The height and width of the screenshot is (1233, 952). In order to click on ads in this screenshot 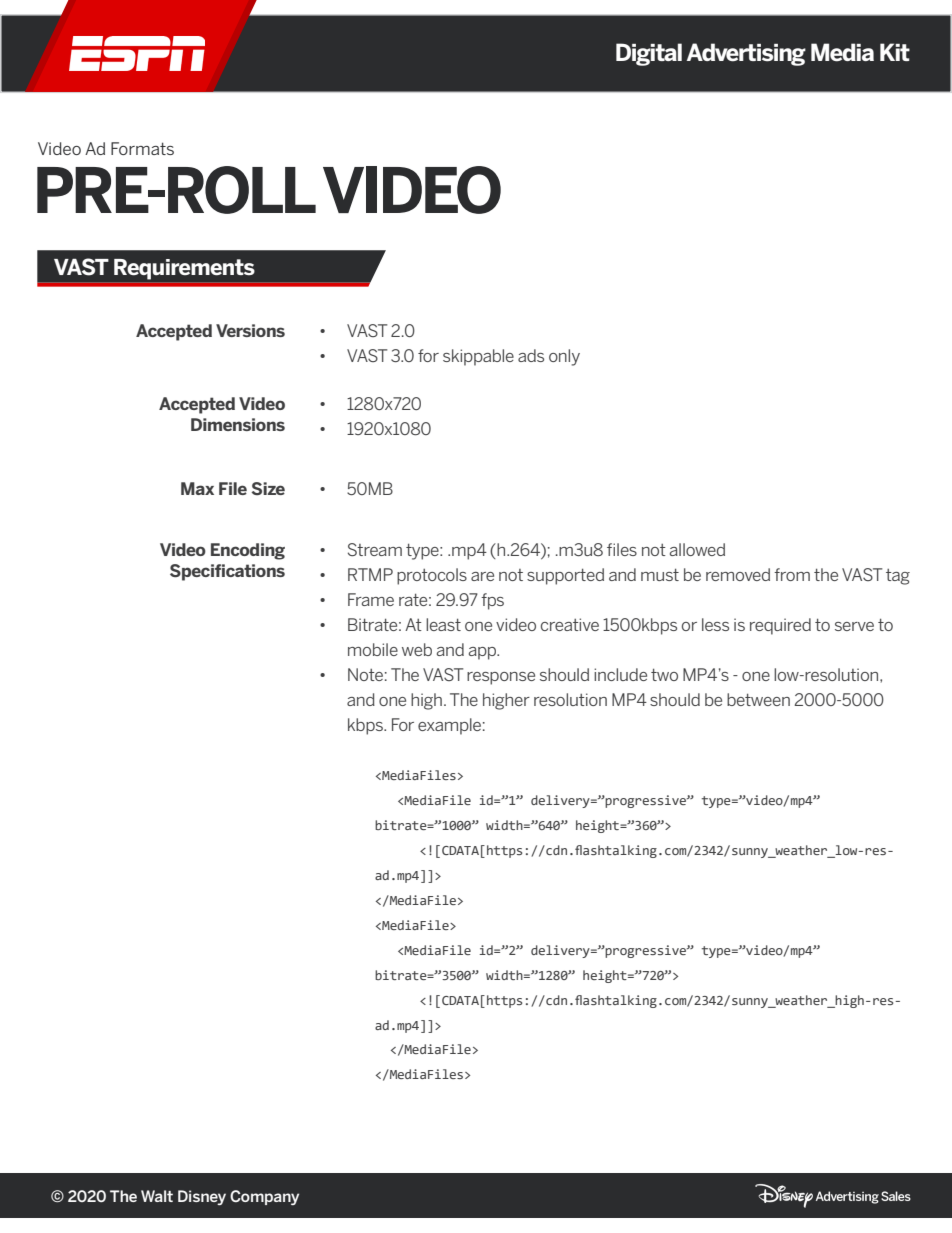, I will do `click(531, 355)`.
